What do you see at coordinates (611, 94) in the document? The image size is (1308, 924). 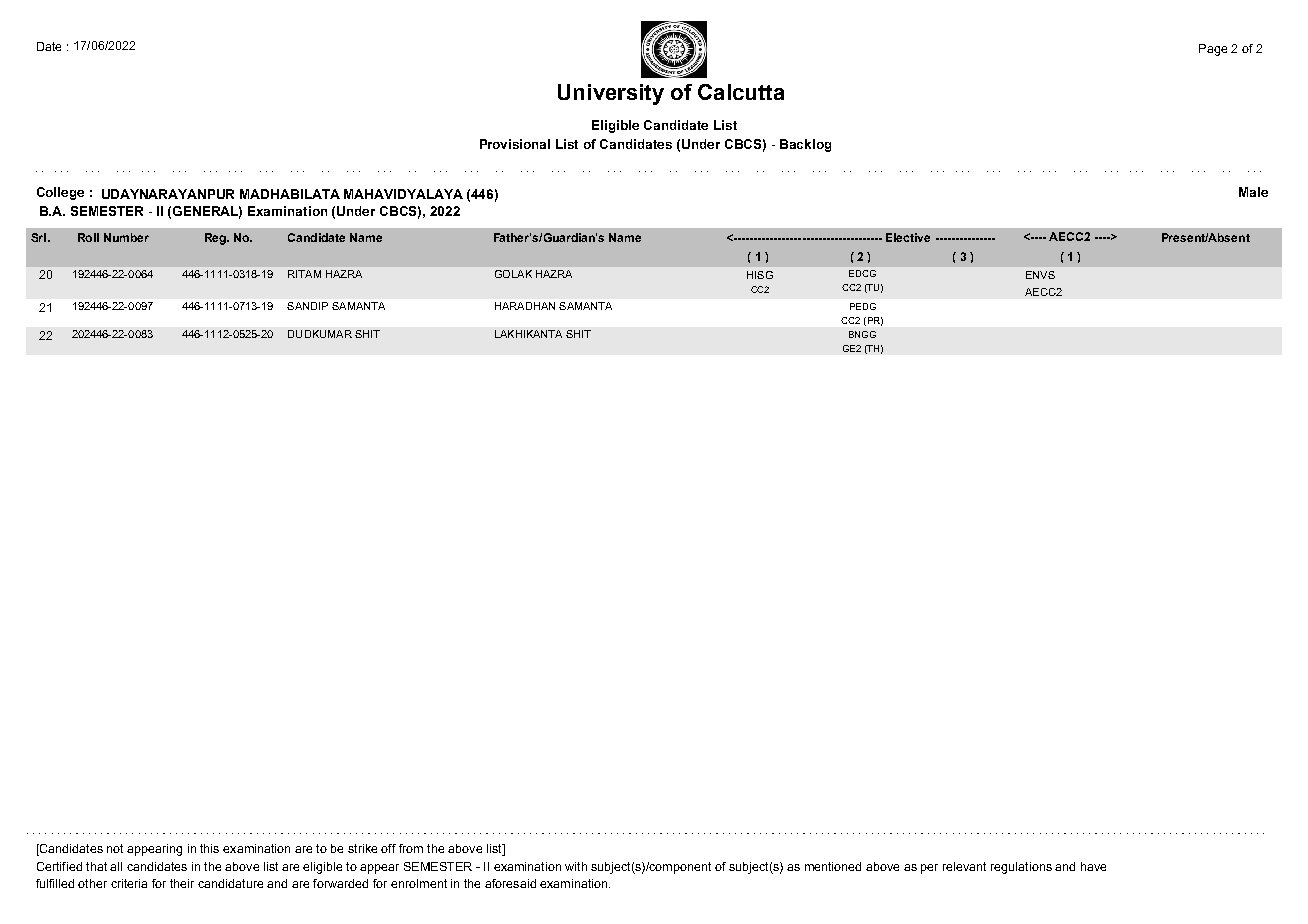 I see `University` at bounding box center [611, 94].
